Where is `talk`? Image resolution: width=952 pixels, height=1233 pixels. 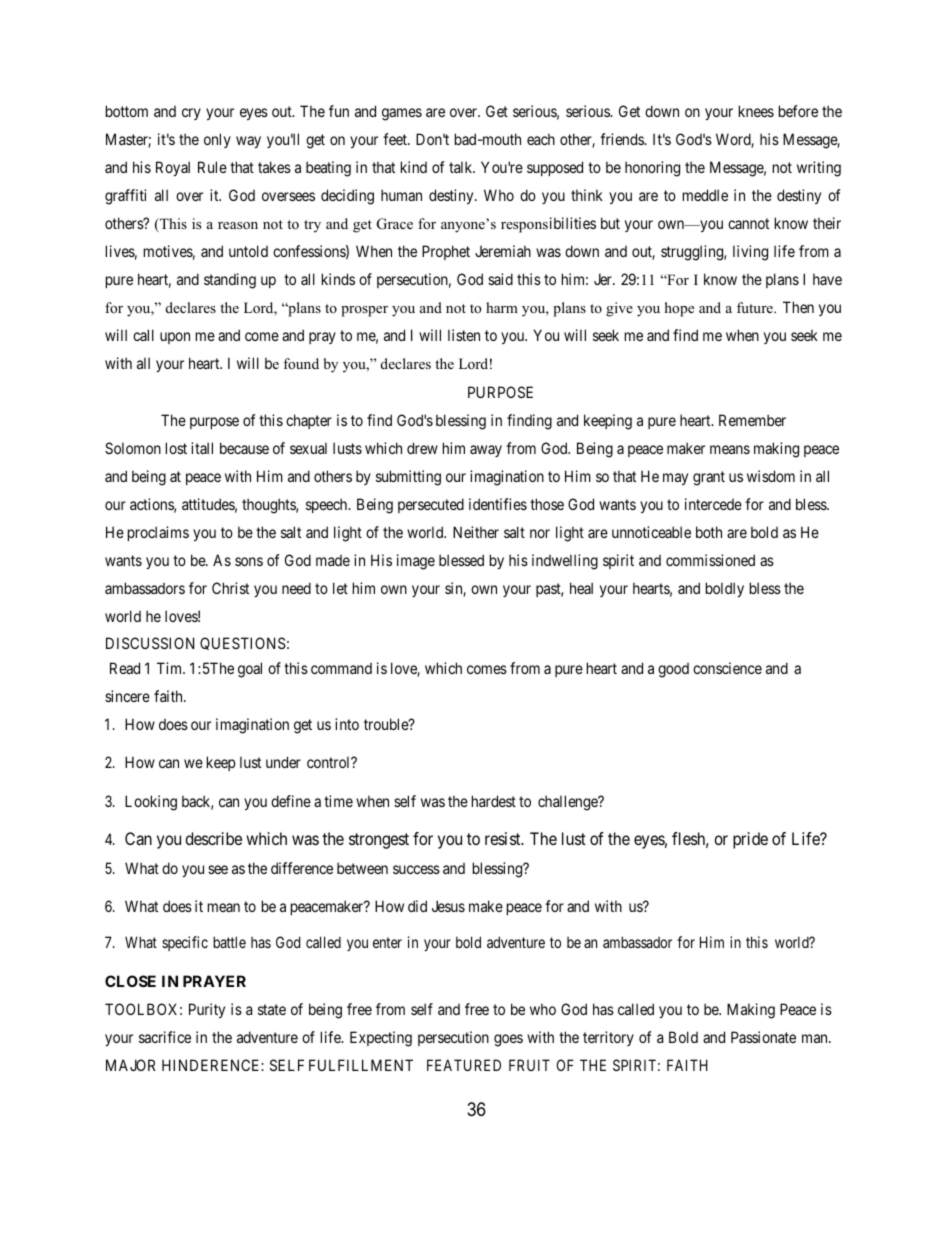
talk is located at coordinates (462, 167).
